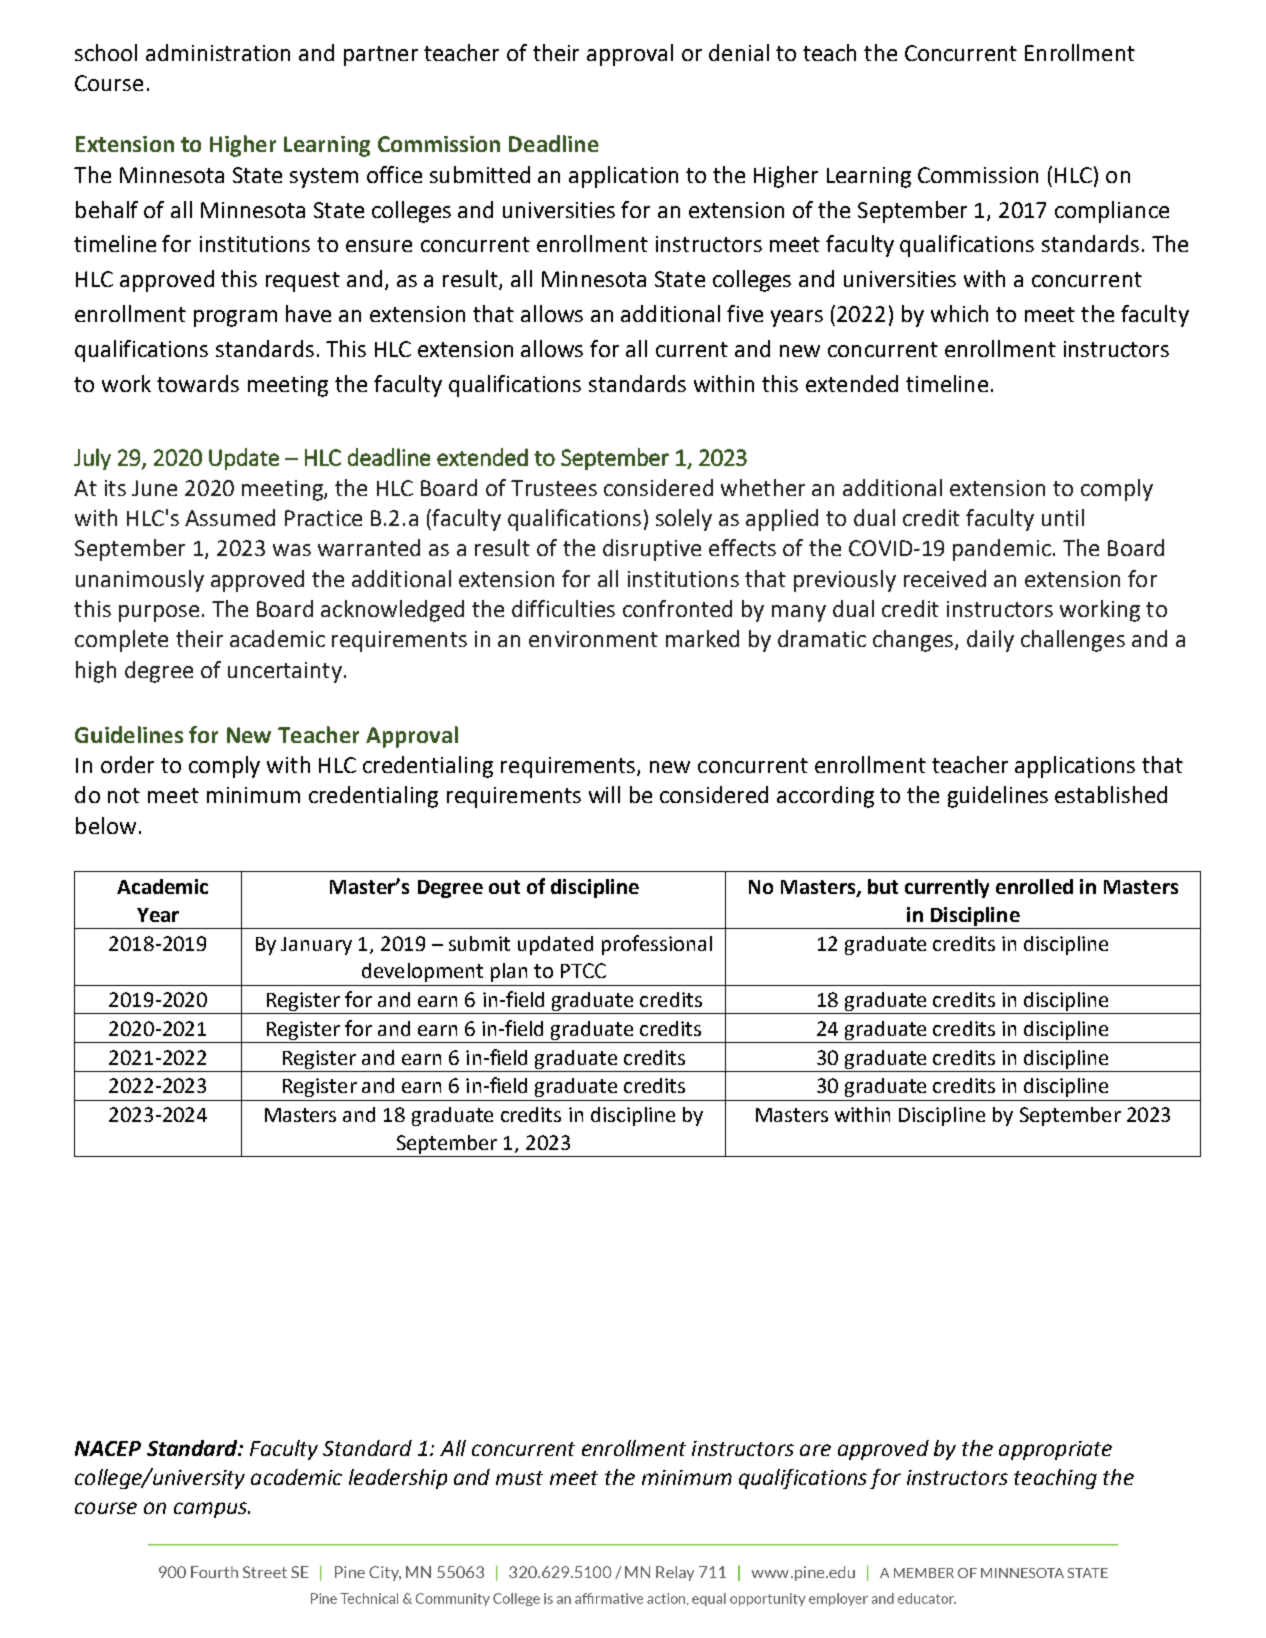  What do you see at coordinates (593, 639) in the page?
I see `environment` at bounding box center [593, 639].
